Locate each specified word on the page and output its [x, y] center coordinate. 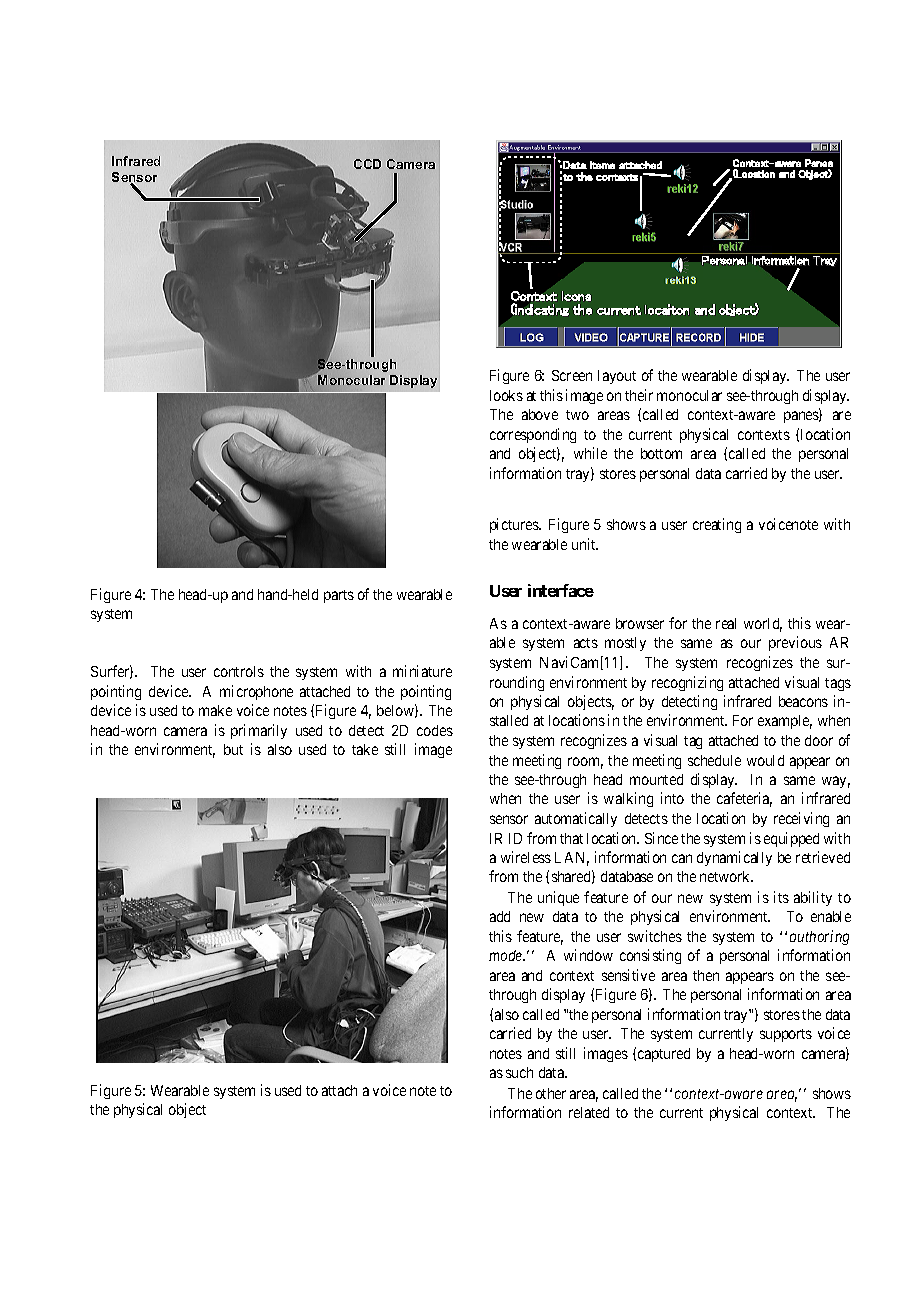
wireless [526, 857]
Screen [572, 375]
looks [506, 395]
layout [617, 377]
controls [239, 671]
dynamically [734, 858]
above [540, 414]
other [551, 1093]
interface [561, 590]
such [519, 1072]
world [763, 625]
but [233, 749]
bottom [661, 453]
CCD [367, 164]
